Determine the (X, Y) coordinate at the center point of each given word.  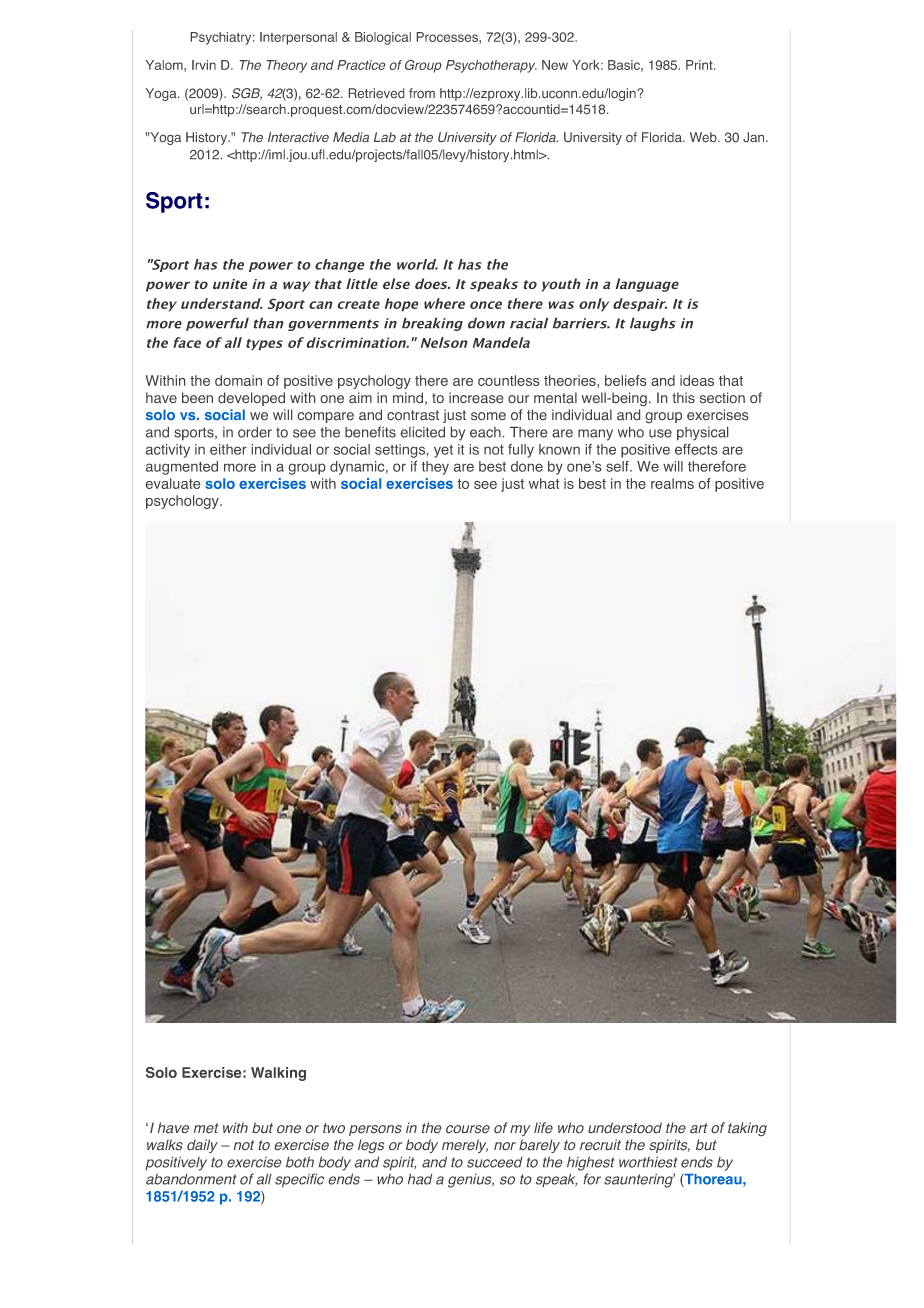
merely (465, 1146)
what (544, 483)
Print (700, 65)
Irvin (204, 65)
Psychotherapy (491, 66)
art (699, 1128)
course (468, 1129)
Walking (278, 1074)
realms (672, 483)
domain (238, 380)
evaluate (173, 483)
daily (202, 1146)
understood (625, 1127)
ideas (697, 380)
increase (476, 397)
